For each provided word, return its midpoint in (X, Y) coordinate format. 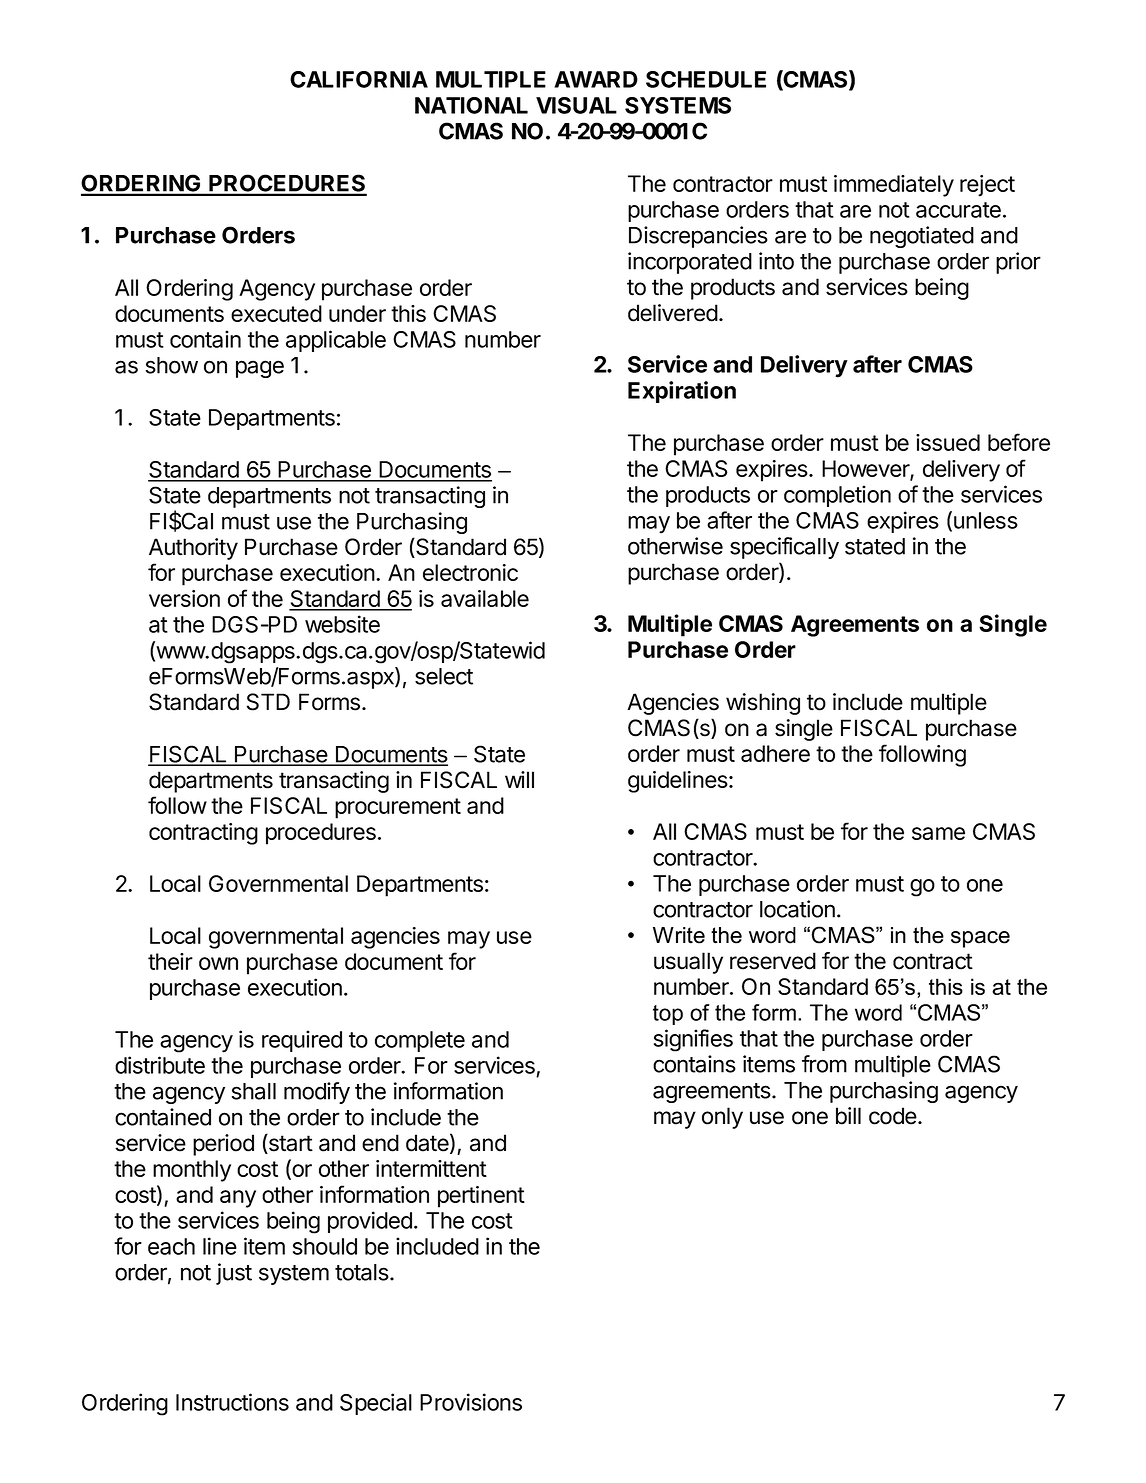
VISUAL (576, 105)
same (938, 833)
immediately (894, 186)
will (519, 779)
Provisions (471, 1402)
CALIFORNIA (359, 79)
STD (268, 702)
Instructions (232, 1402)
